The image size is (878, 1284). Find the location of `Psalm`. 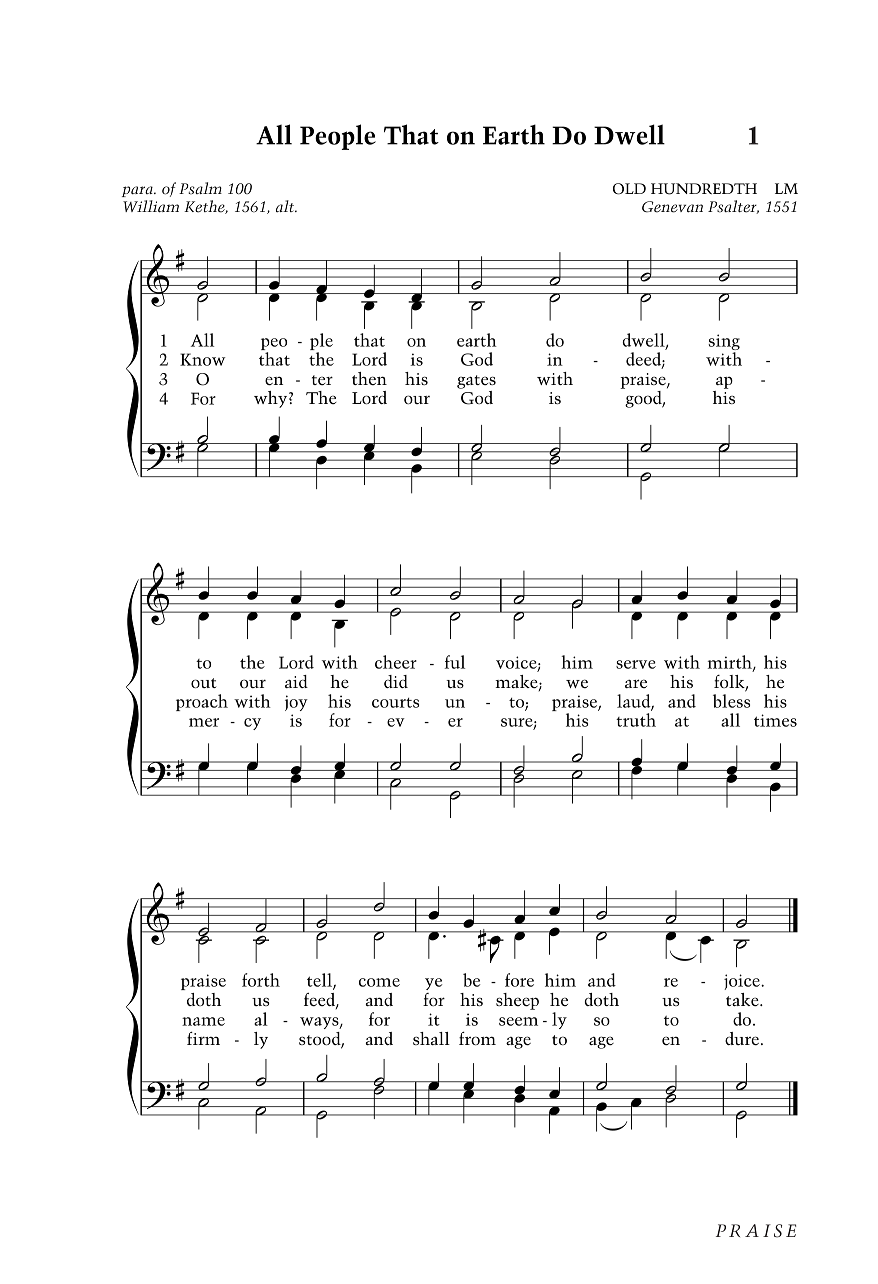

Psalm is located at coordinates (200, 188).
